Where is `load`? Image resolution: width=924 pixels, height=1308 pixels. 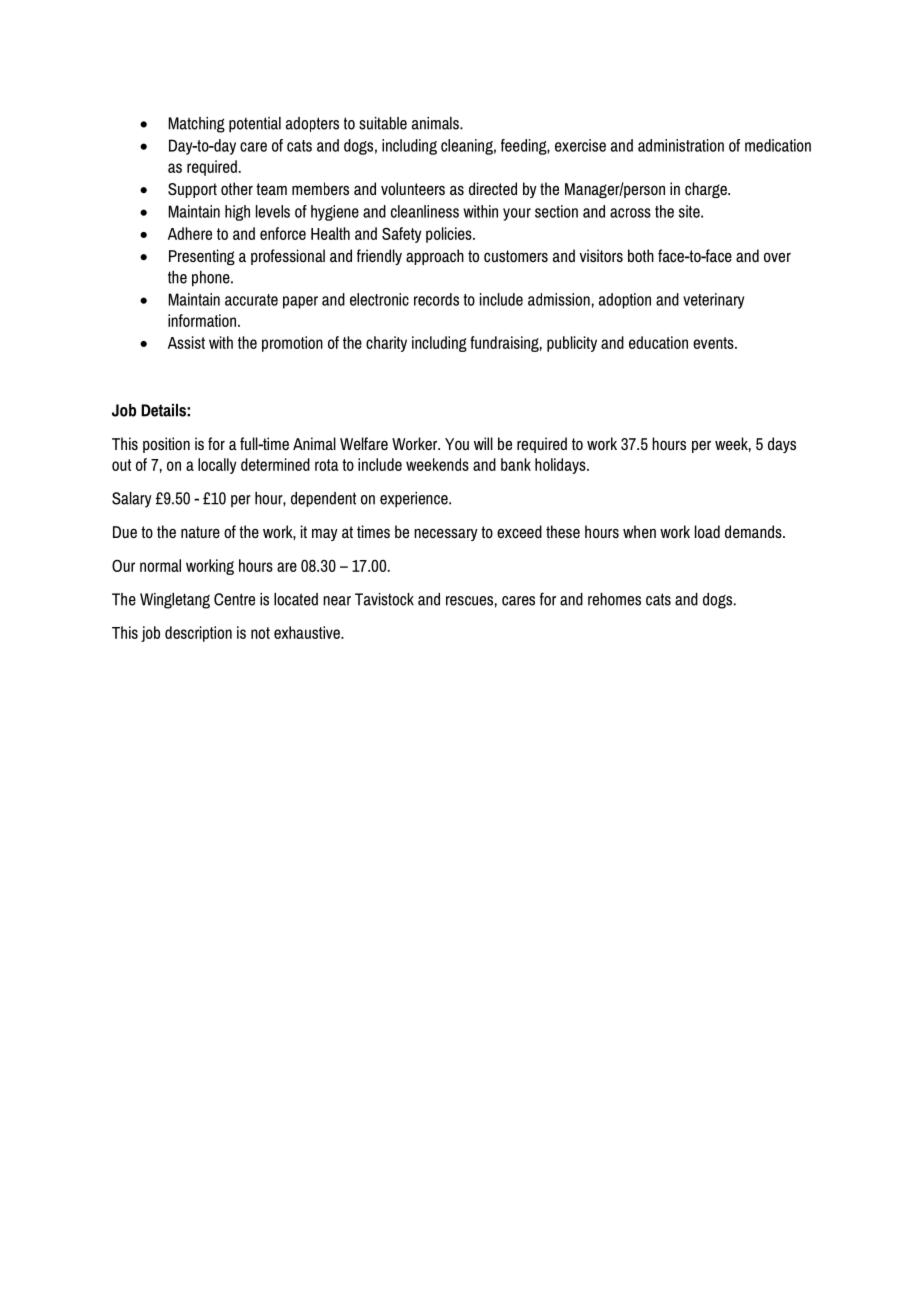 load is located at coordinates (707, 531).
